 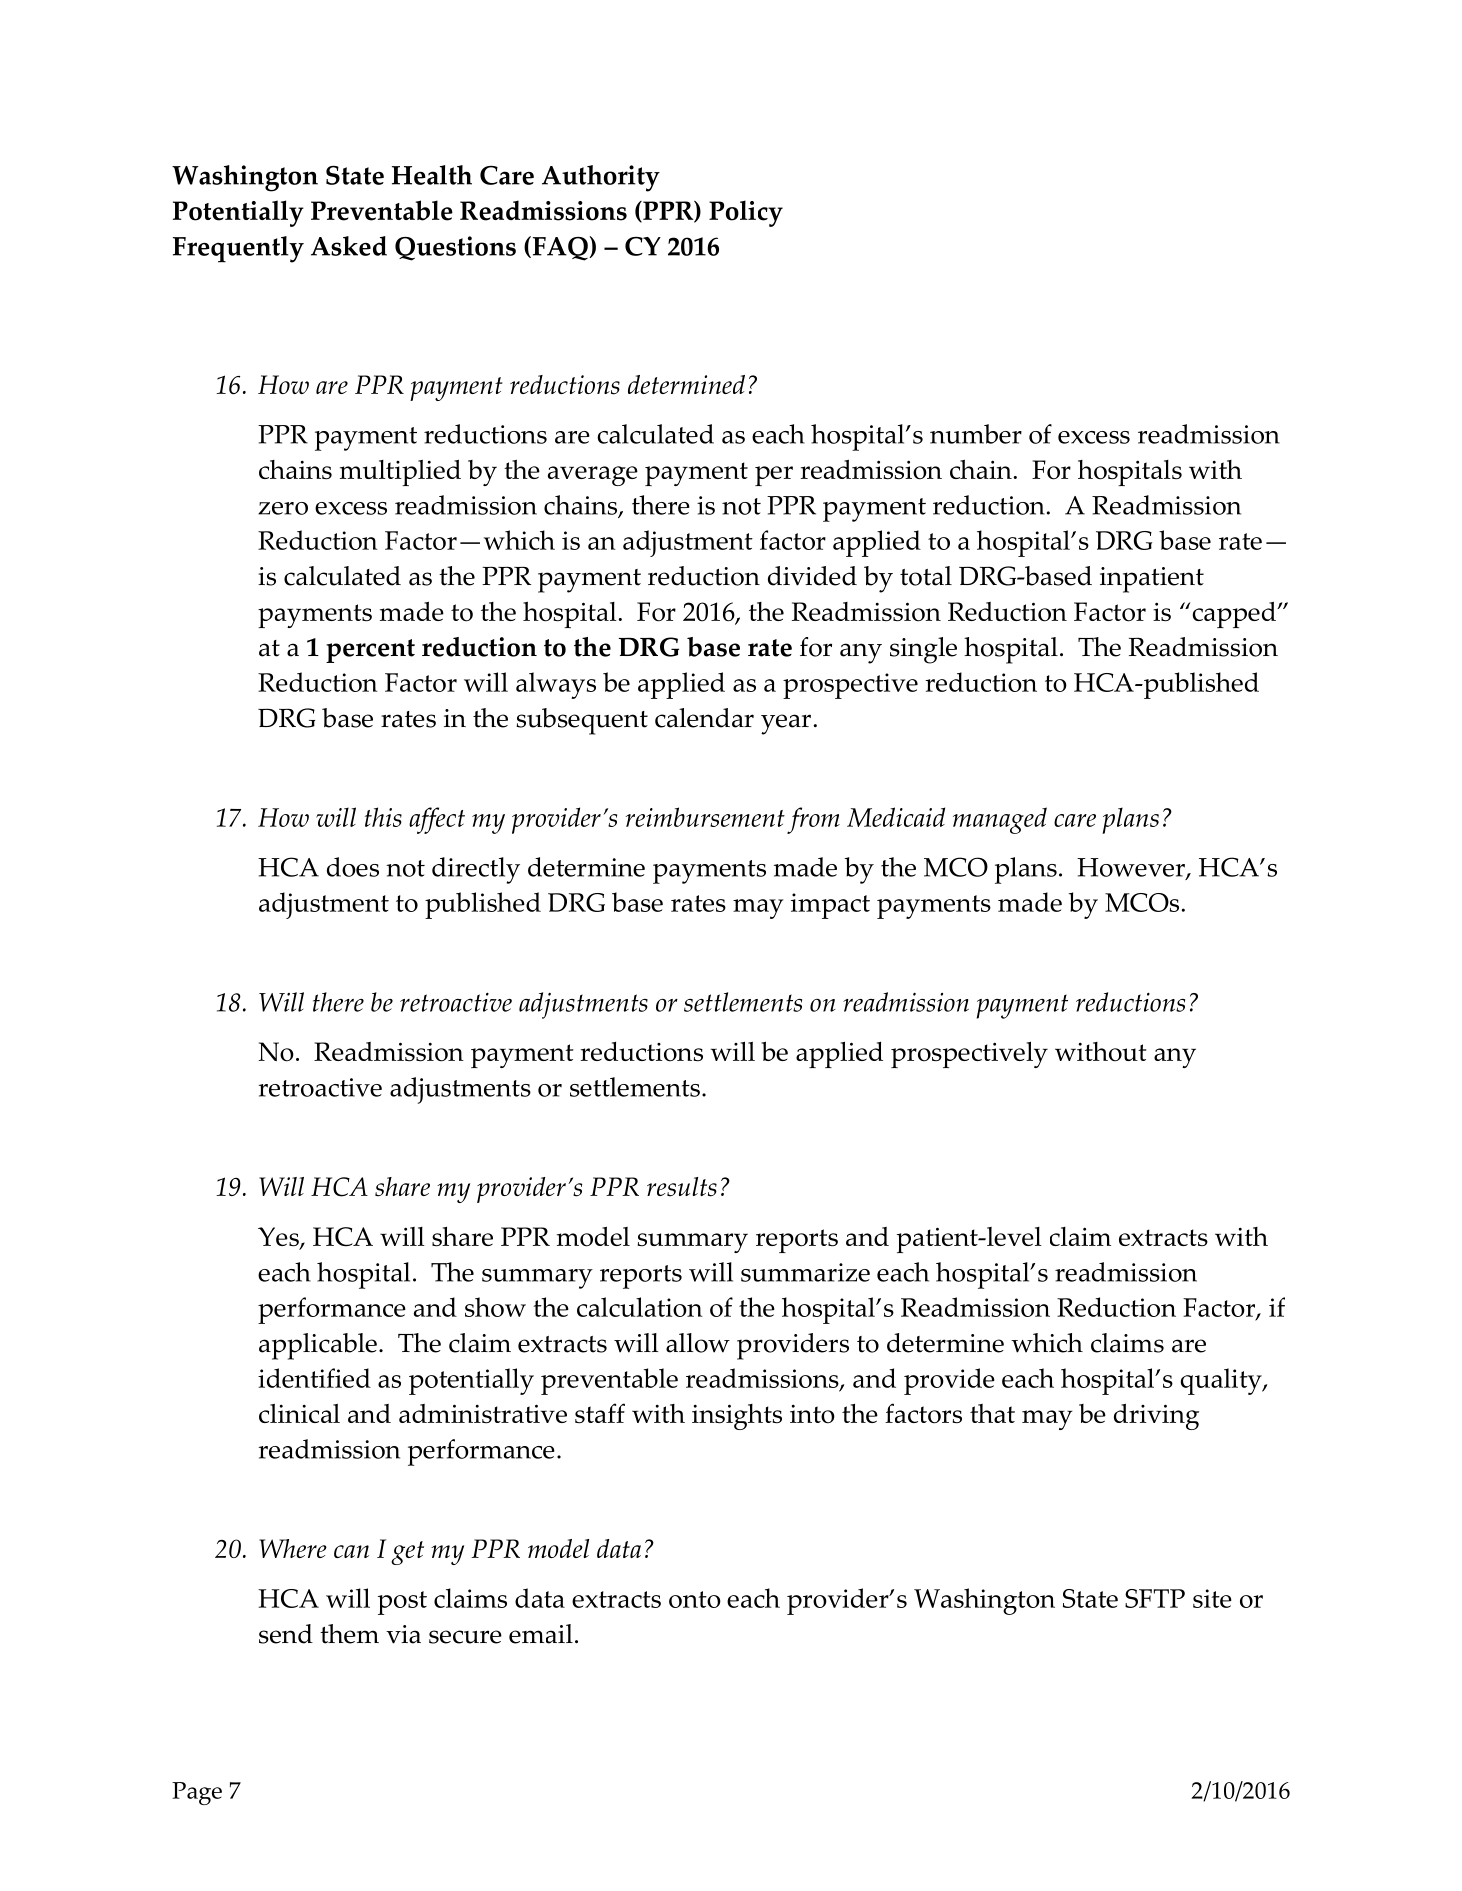 I want to click on quality, so click(x=1222, y=1381).
